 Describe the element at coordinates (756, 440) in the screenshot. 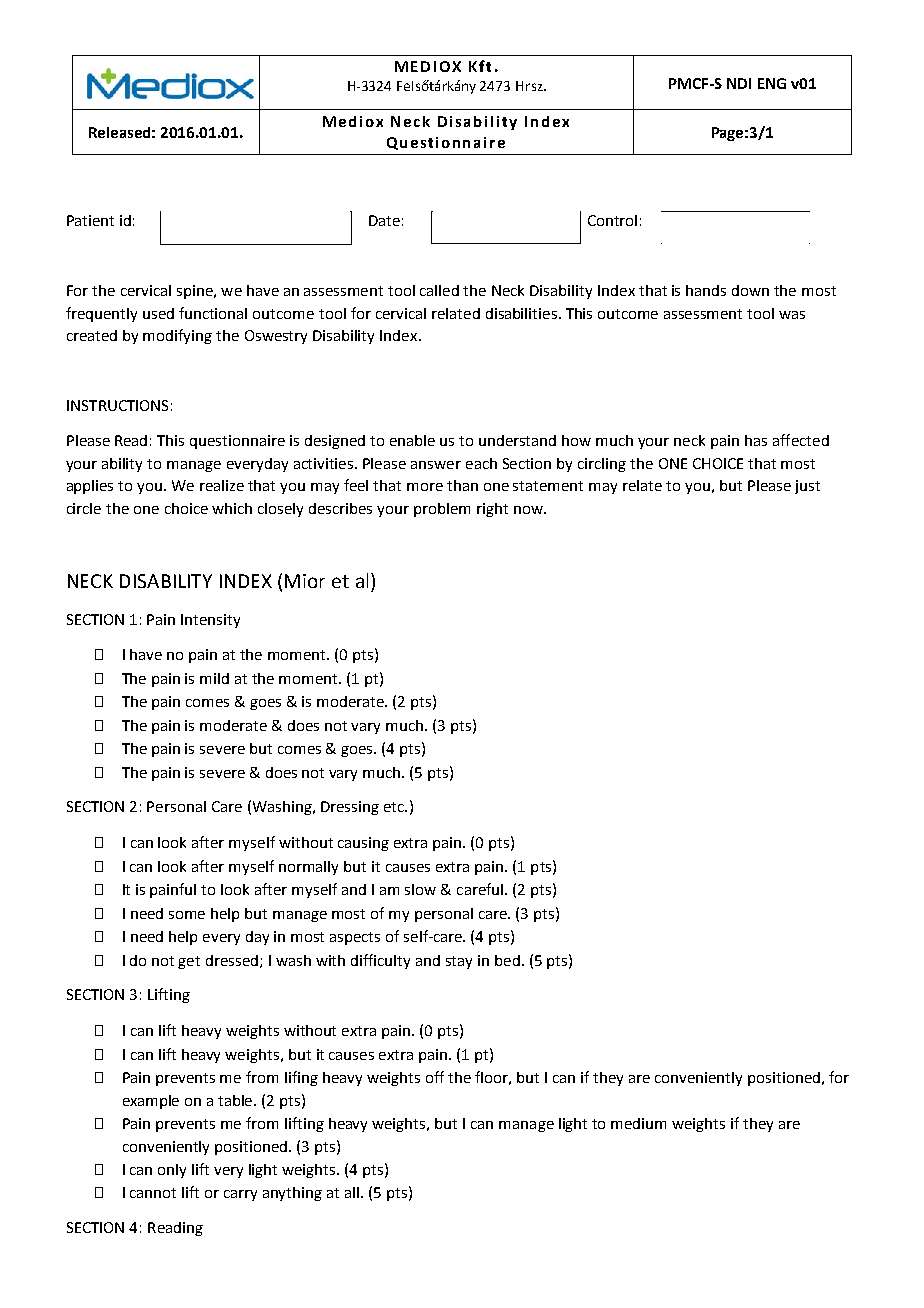

I see `has` at that location.
